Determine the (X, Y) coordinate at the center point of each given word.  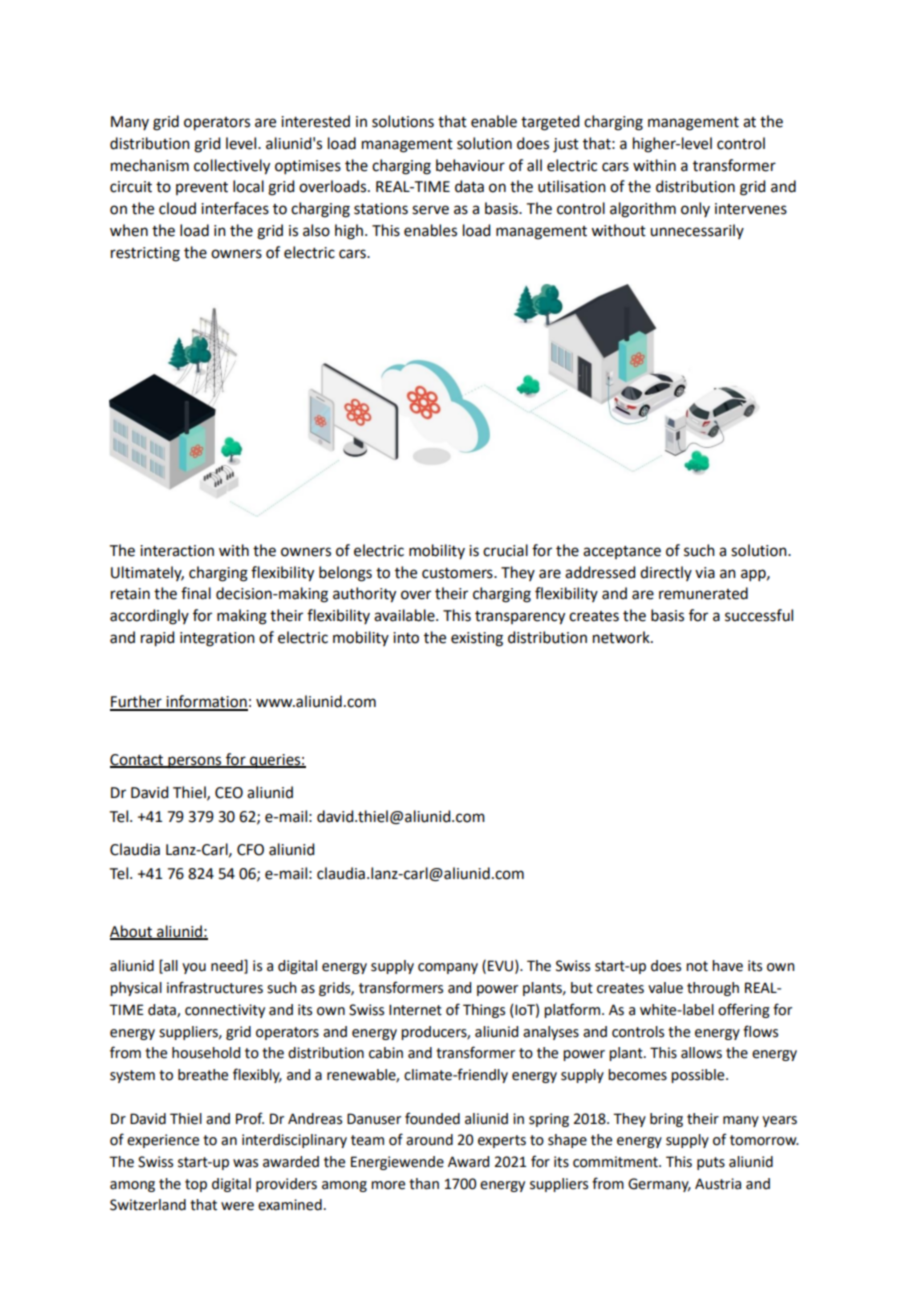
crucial (505, 550)
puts (711, 1163)
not (697, 966)
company (448, 968)
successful (759, 615)
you (194, 968)
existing (477, 639)
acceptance (622, 552)
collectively (232, 167)
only (695, 209)
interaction (177, 551)
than (424, 1184)
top (196, 1185)
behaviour (470, 165)
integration (217, 639)
